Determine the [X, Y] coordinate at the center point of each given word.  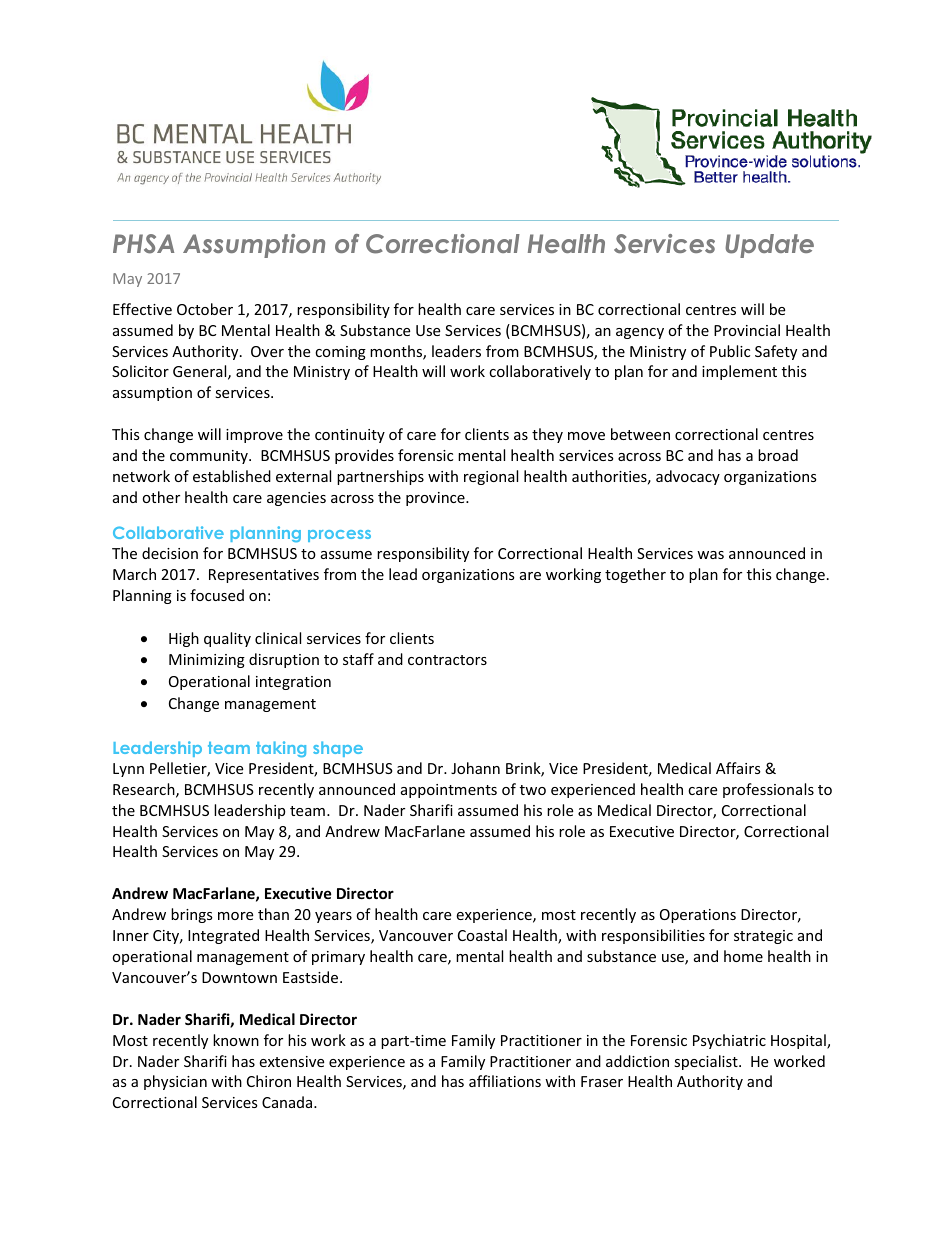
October [205, 309]
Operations [698, 916]
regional [491, 477]
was [710, 555]
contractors [447, 660]
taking [281, 749]
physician [175, 1082]
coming [340, 353]
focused [217, 595]
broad [778, 455]
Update [769, 246]
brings [192, 915]
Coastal [482, 935]
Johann [475, 768]
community [210, 457]
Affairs [738, 768]
